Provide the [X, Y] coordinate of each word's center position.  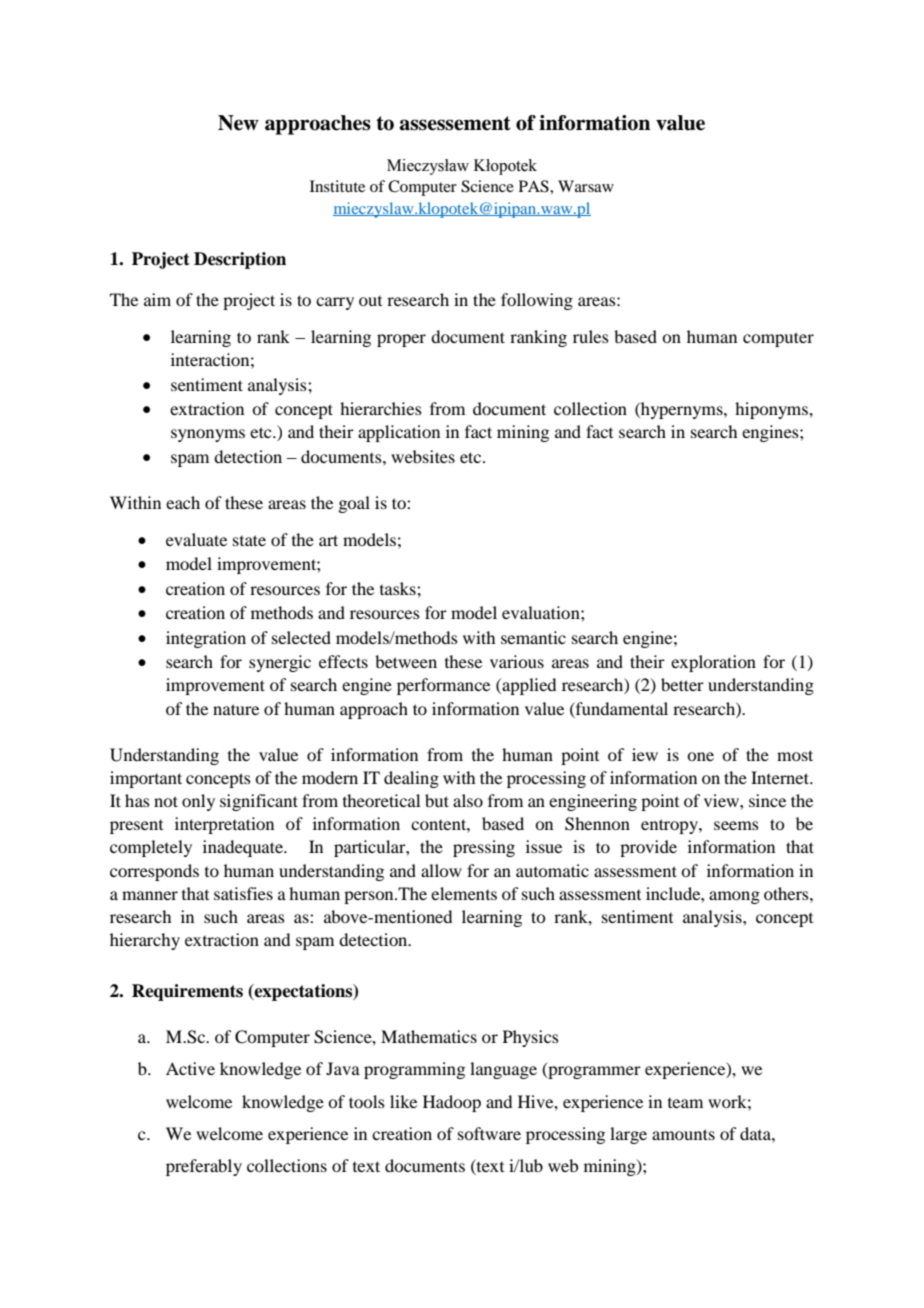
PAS [535, 186]
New [238, 123]
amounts [683, 1134]
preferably [204, 1167]
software [489, 1133]
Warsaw [586, 186]
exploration [713, 663]
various [517, 661]
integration [206, 639]
